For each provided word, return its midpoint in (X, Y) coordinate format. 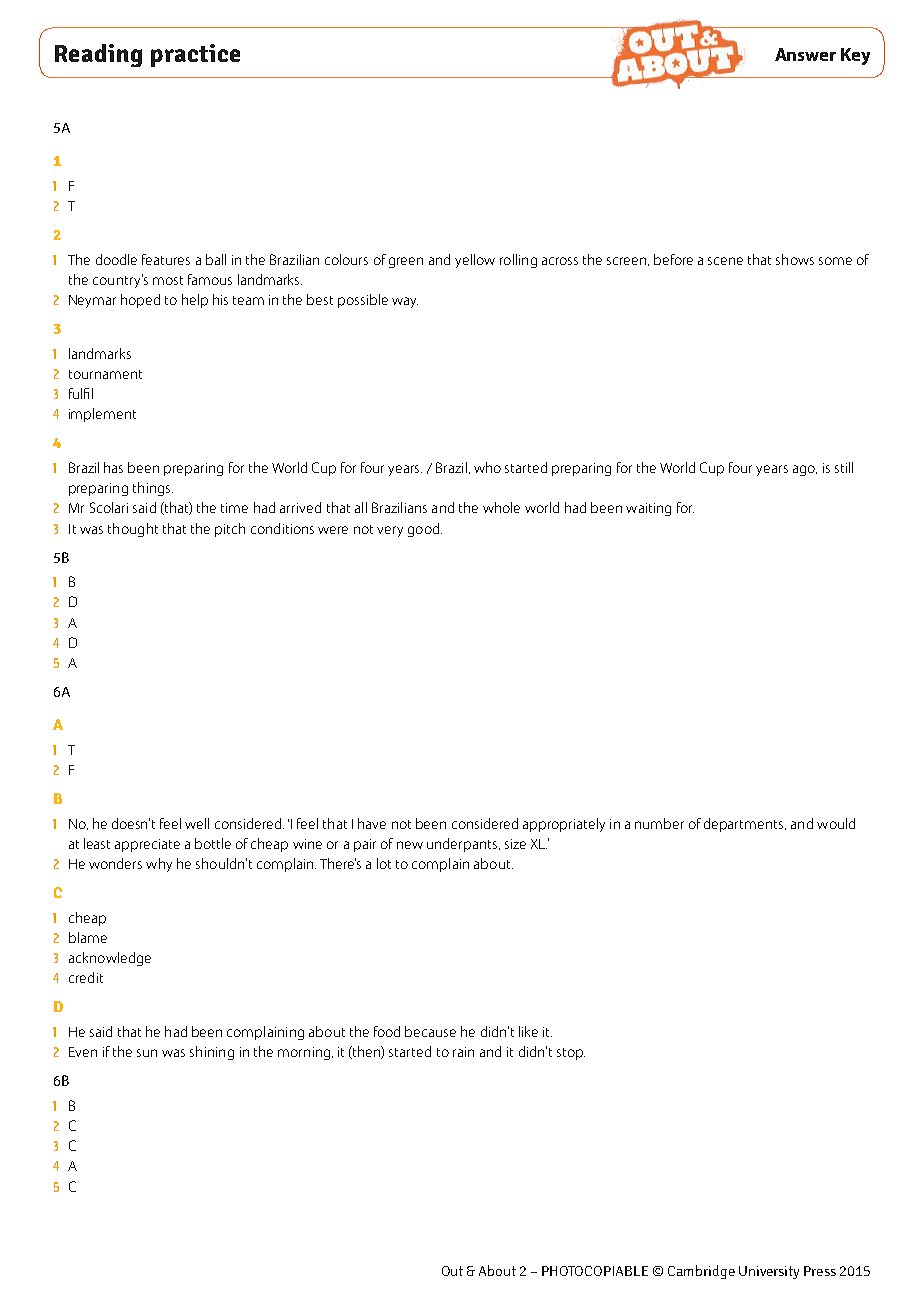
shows (795, 259)
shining (212, 1053)
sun (147, 1053)
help (195, 301)
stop (571, 1054)
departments (745, 825)
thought (133, 530)
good (425, 530)
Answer (805, 54)
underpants (463, 845)
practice (195, 55)
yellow (475, 261)
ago (805, 470)
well (197, 823)
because (430, 1031)
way (405, 302)
